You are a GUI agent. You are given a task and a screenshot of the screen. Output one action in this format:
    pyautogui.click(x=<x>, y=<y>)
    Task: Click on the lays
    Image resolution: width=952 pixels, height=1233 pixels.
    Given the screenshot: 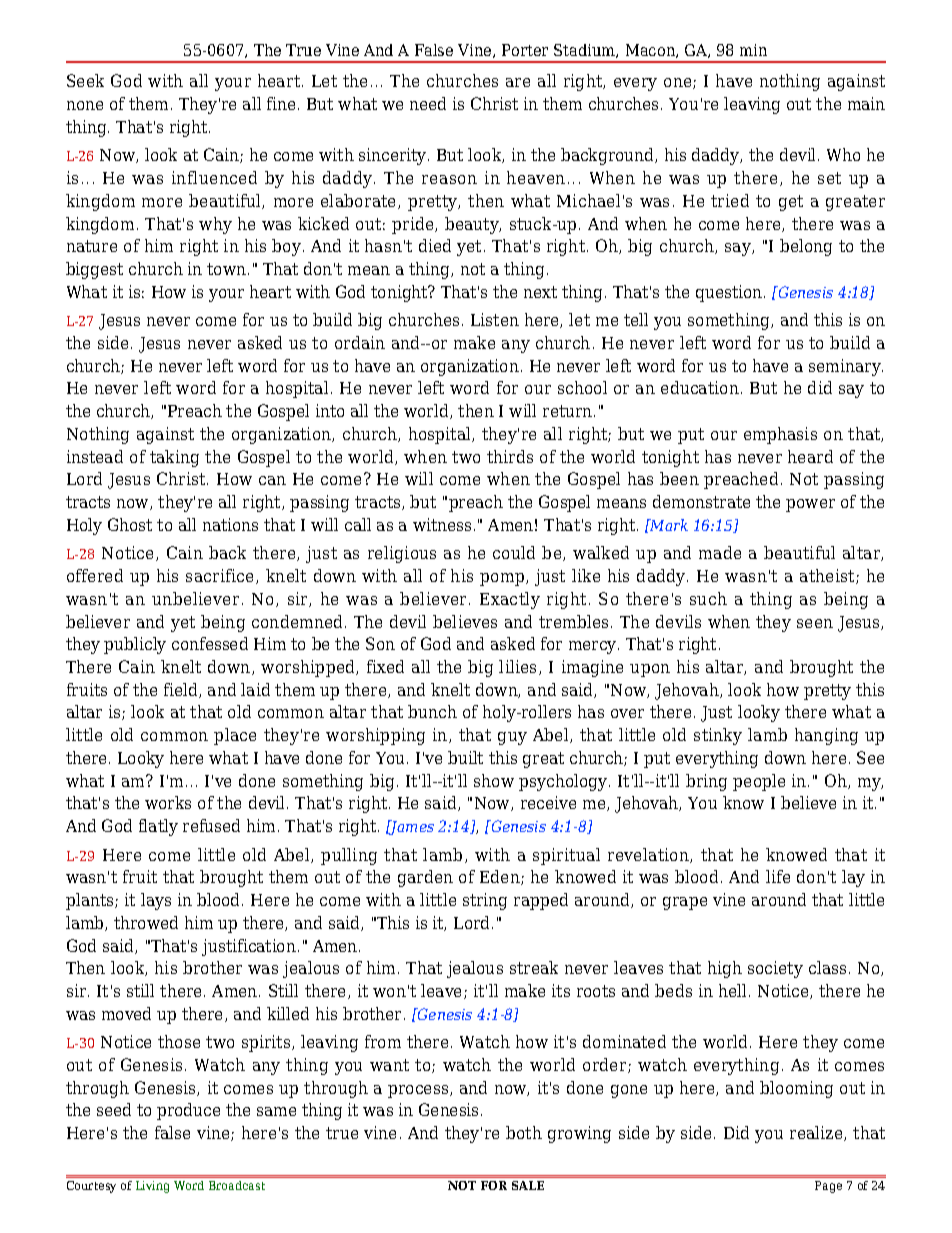 What is the action you would take?
    pyautogui.click(x=156, y=901)
